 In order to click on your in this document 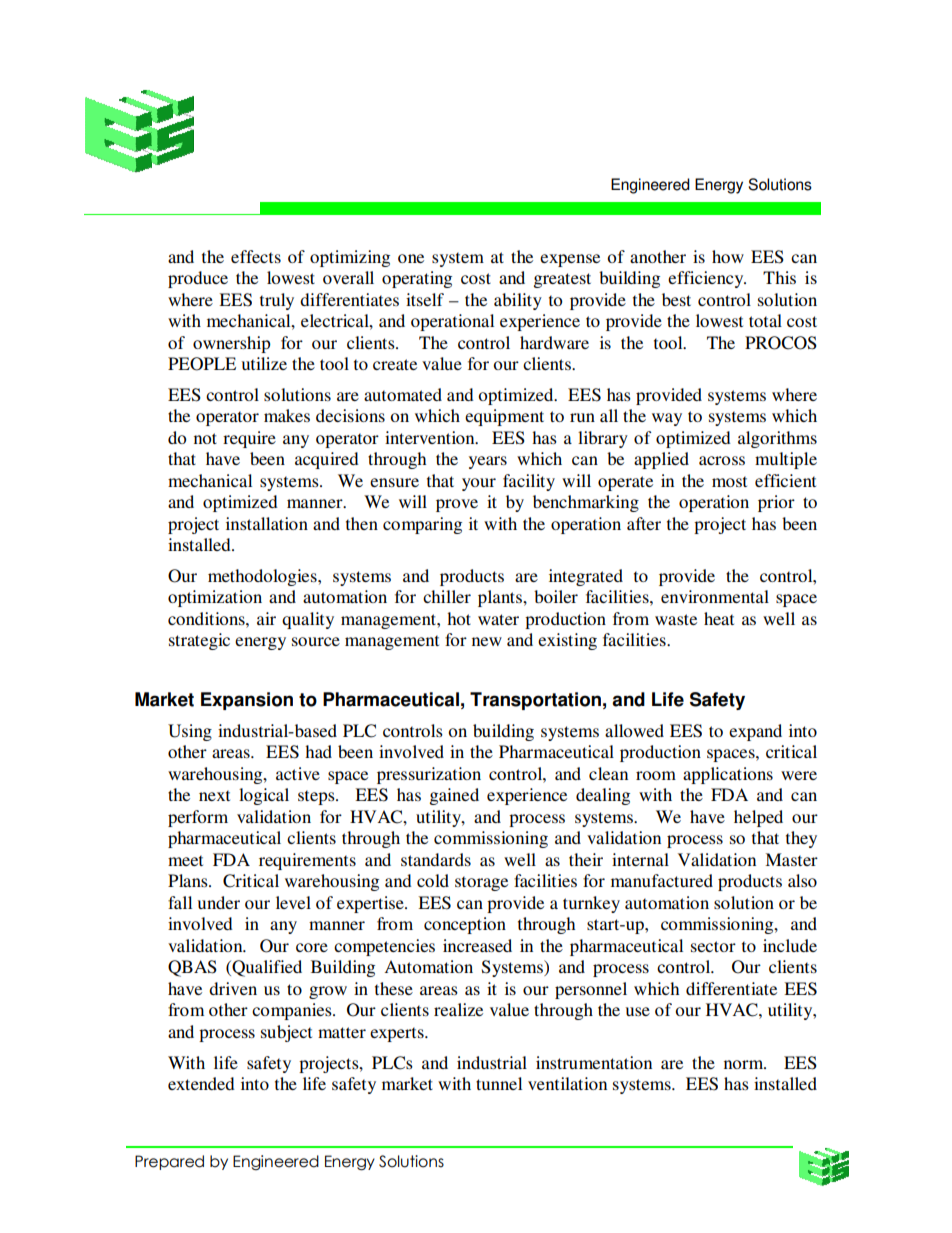, I will do `click(479, 484)`.
